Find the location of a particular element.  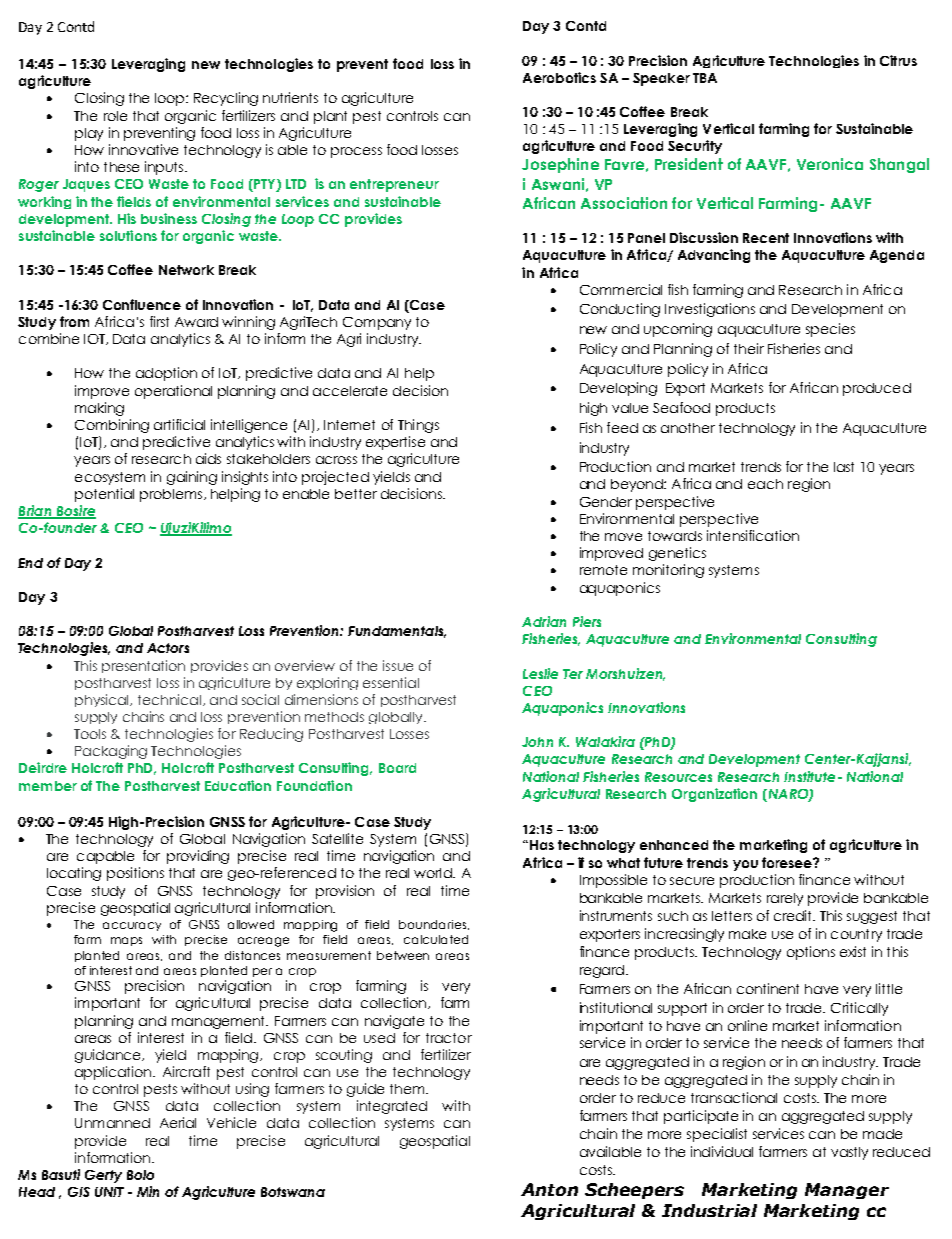

role is located at coordinates (115, 116).
